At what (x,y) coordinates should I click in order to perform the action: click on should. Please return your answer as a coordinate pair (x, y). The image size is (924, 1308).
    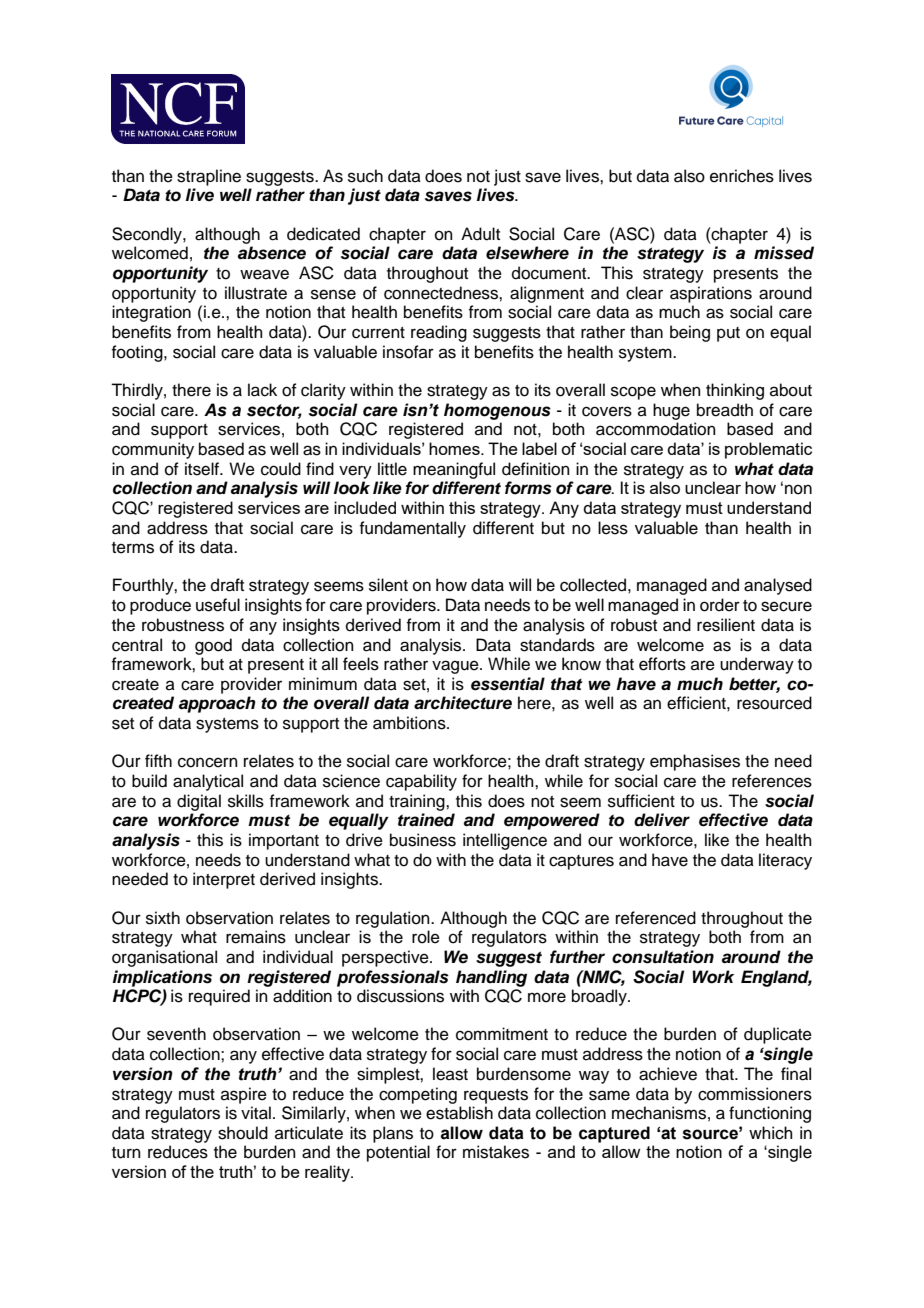
    Looking at the image, I should click on (243, 1133).
